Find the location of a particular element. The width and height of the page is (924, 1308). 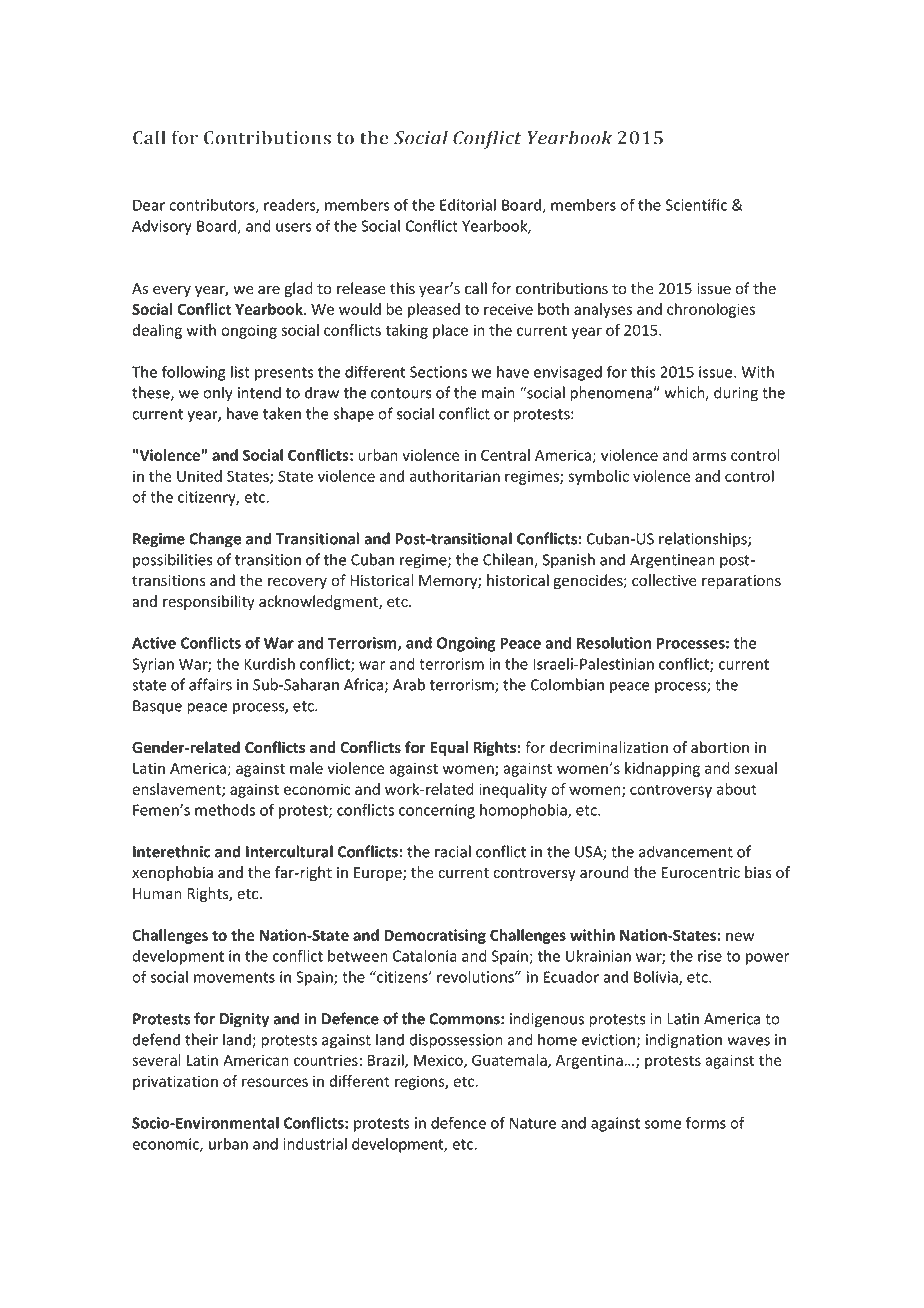

racial is located at coordinates (453, 851).
